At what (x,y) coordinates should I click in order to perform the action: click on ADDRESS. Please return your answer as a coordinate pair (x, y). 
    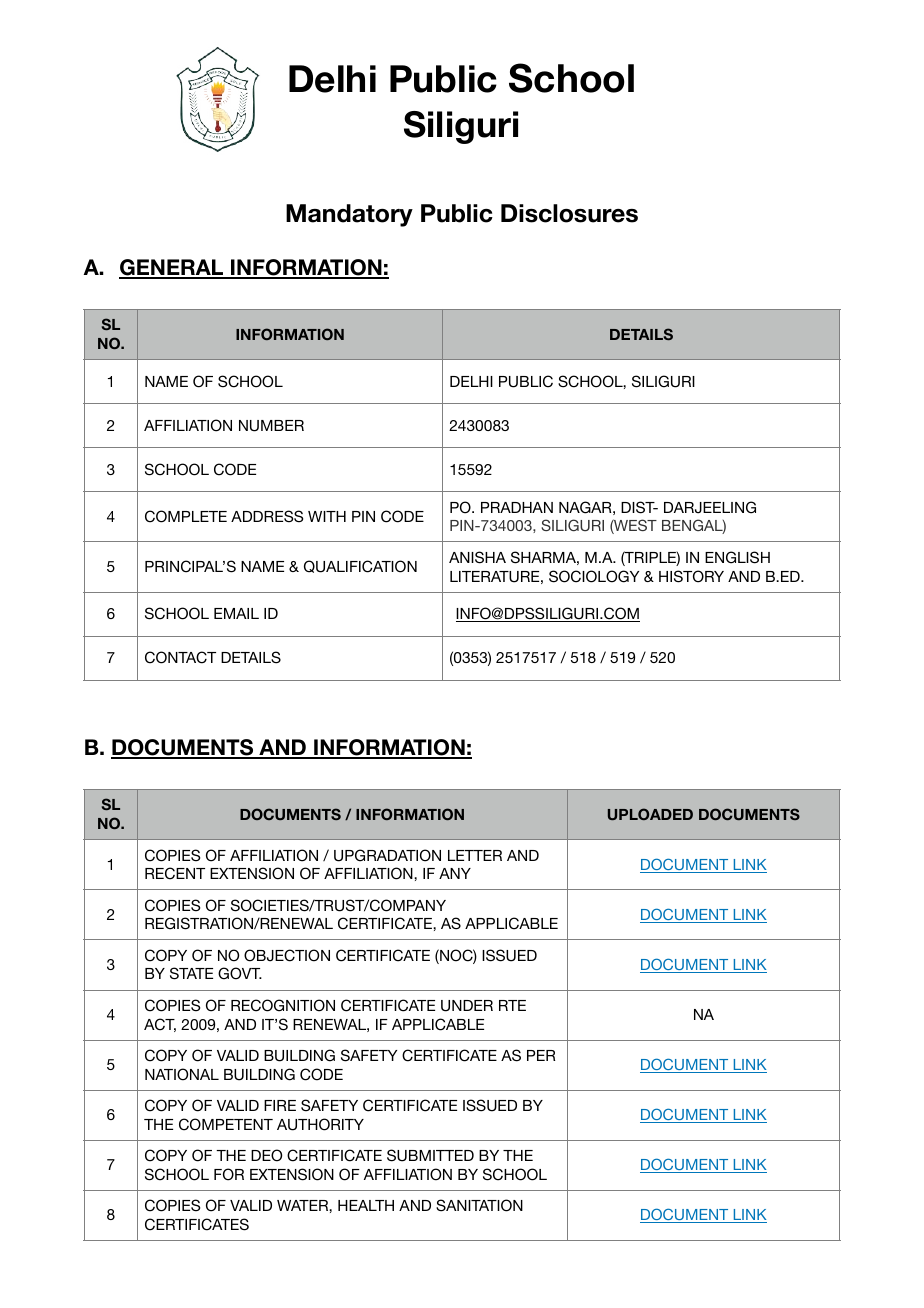
    Looking at the image, I should click on (267, 516).
